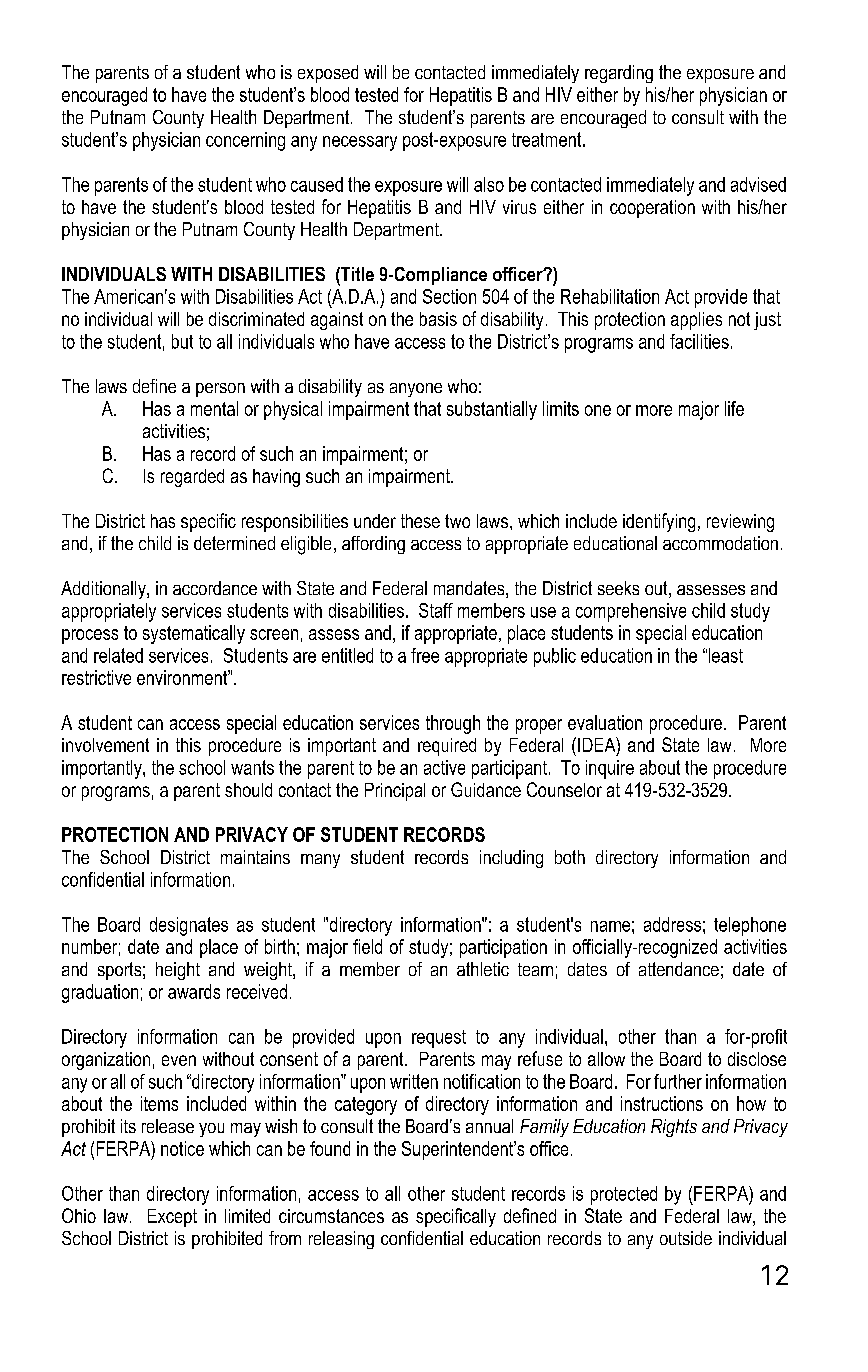 This document has height=1372, width=868. Describe the element at coordinates (172, 1218) in the document. I see `Except` at that location.
